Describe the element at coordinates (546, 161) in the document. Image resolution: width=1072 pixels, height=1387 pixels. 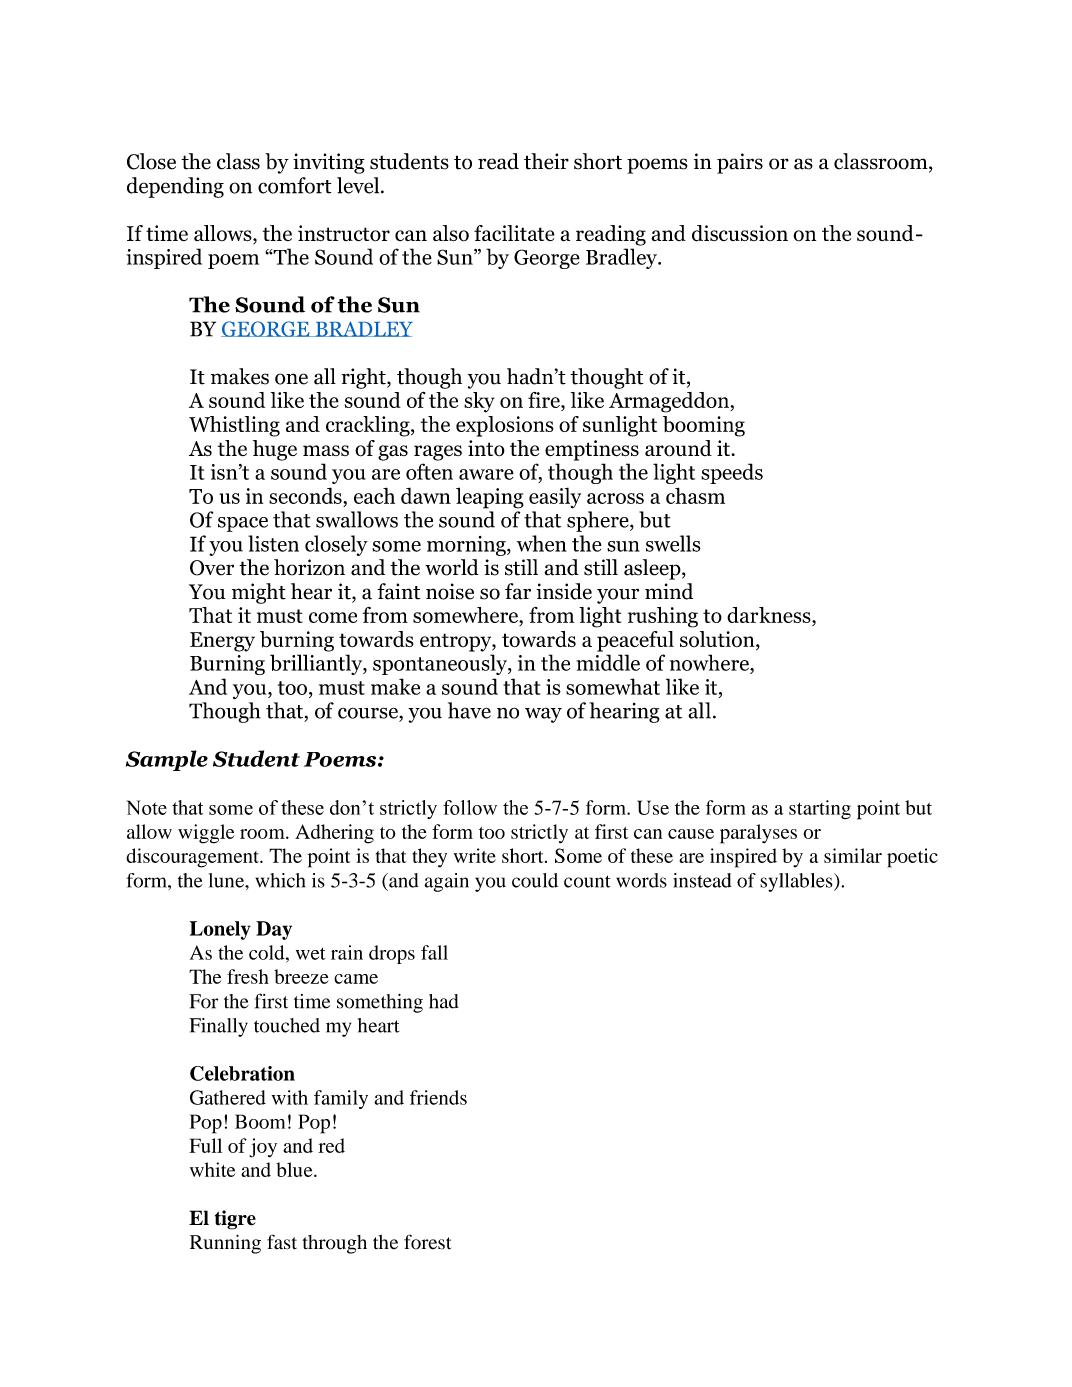
I see `their` at that location.
